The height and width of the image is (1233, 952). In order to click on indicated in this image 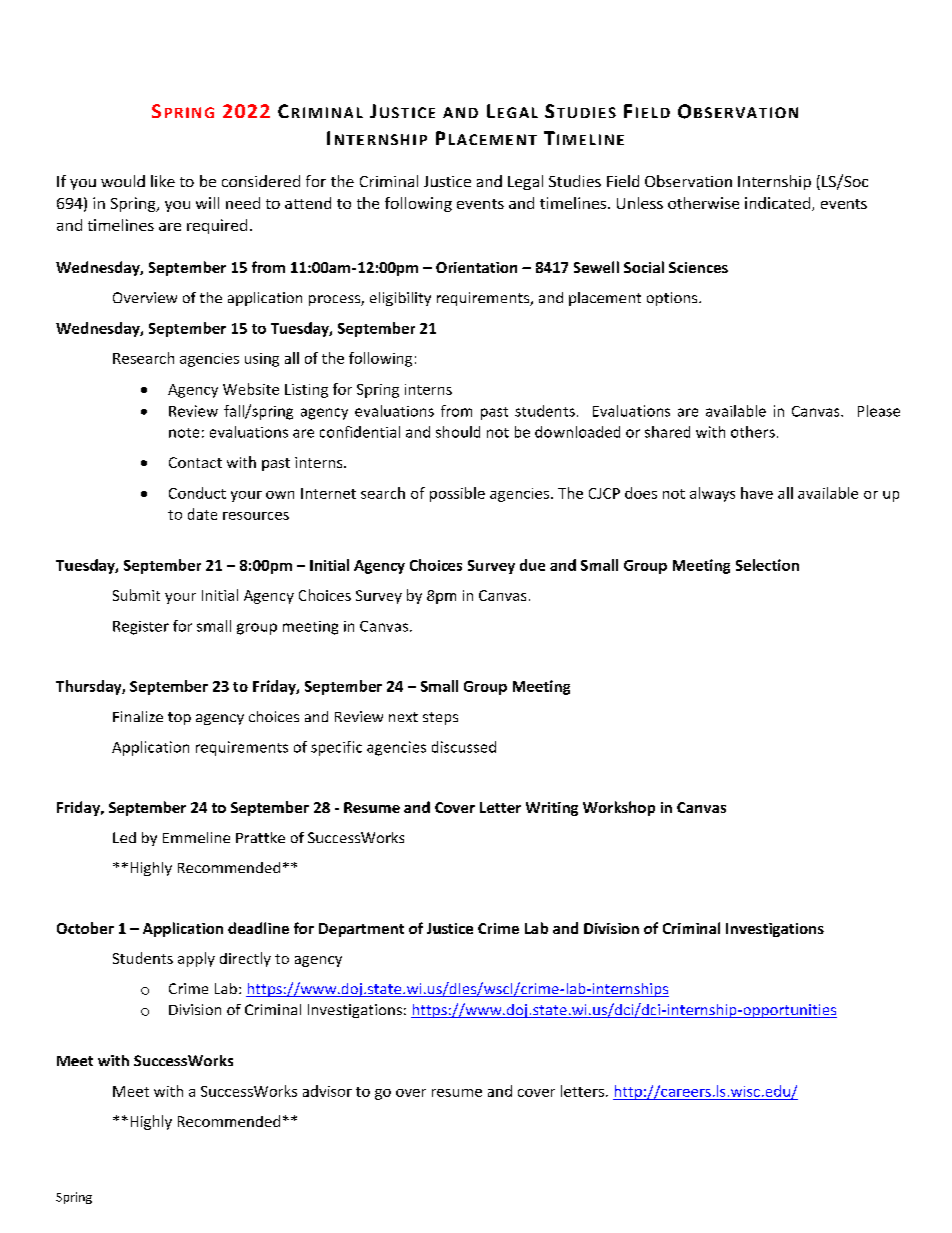, I will do `click(777, 203)`.
